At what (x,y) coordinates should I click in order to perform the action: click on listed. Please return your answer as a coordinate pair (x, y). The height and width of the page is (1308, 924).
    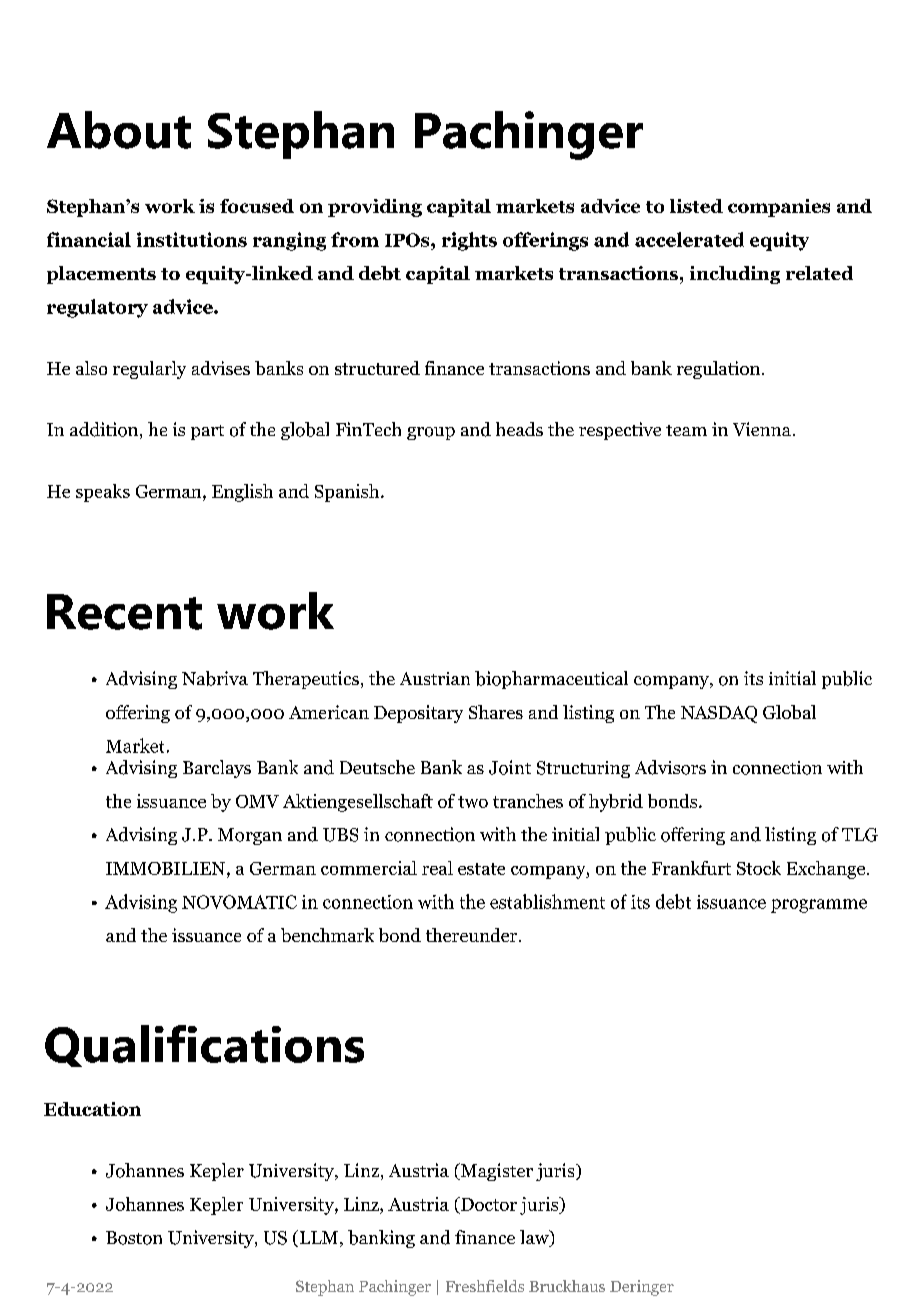
    Looking at the image, I should click on (696, 206).
